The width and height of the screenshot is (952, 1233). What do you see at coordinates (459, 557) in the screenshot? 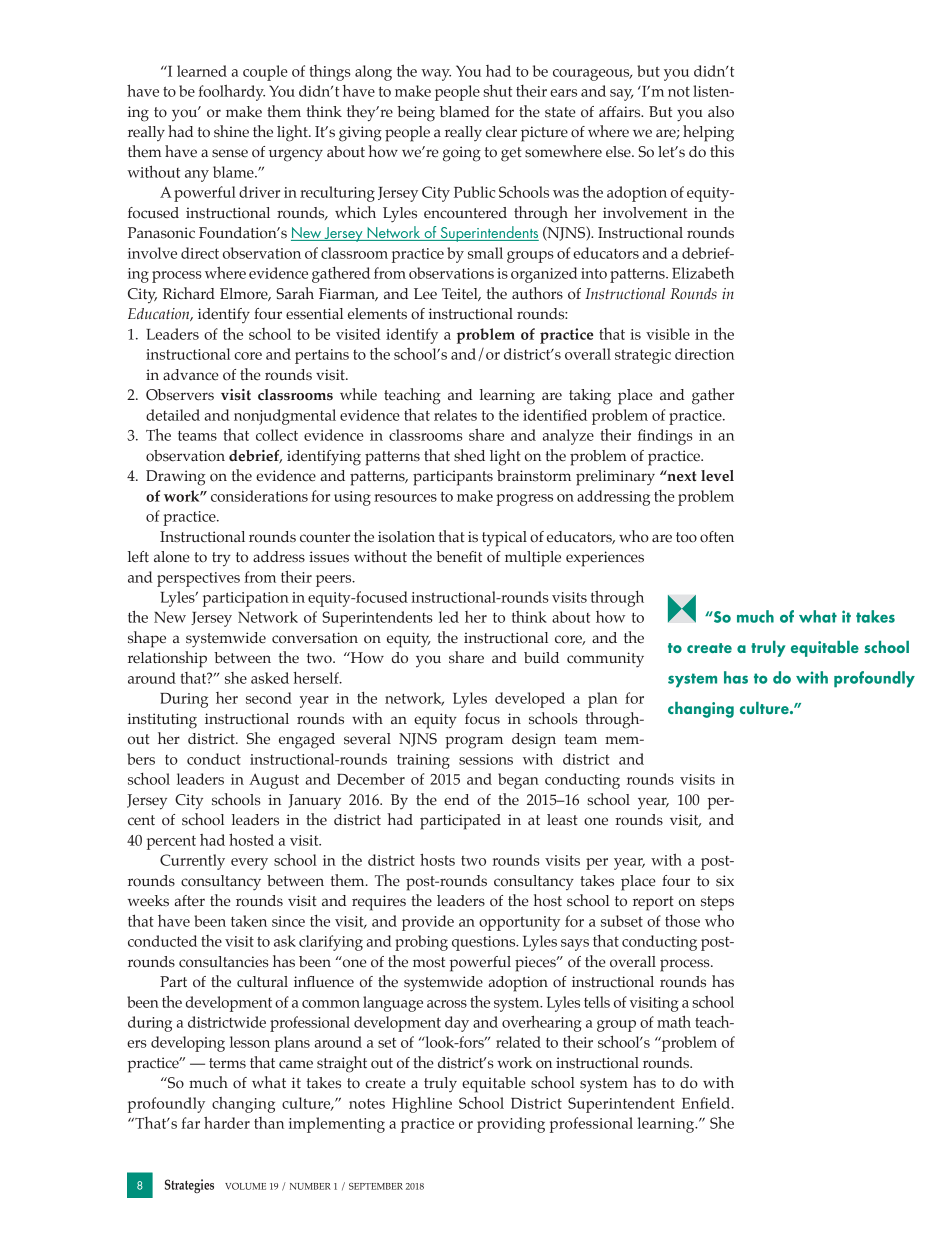
I see `benefit` at bounding box center [459, 557].
